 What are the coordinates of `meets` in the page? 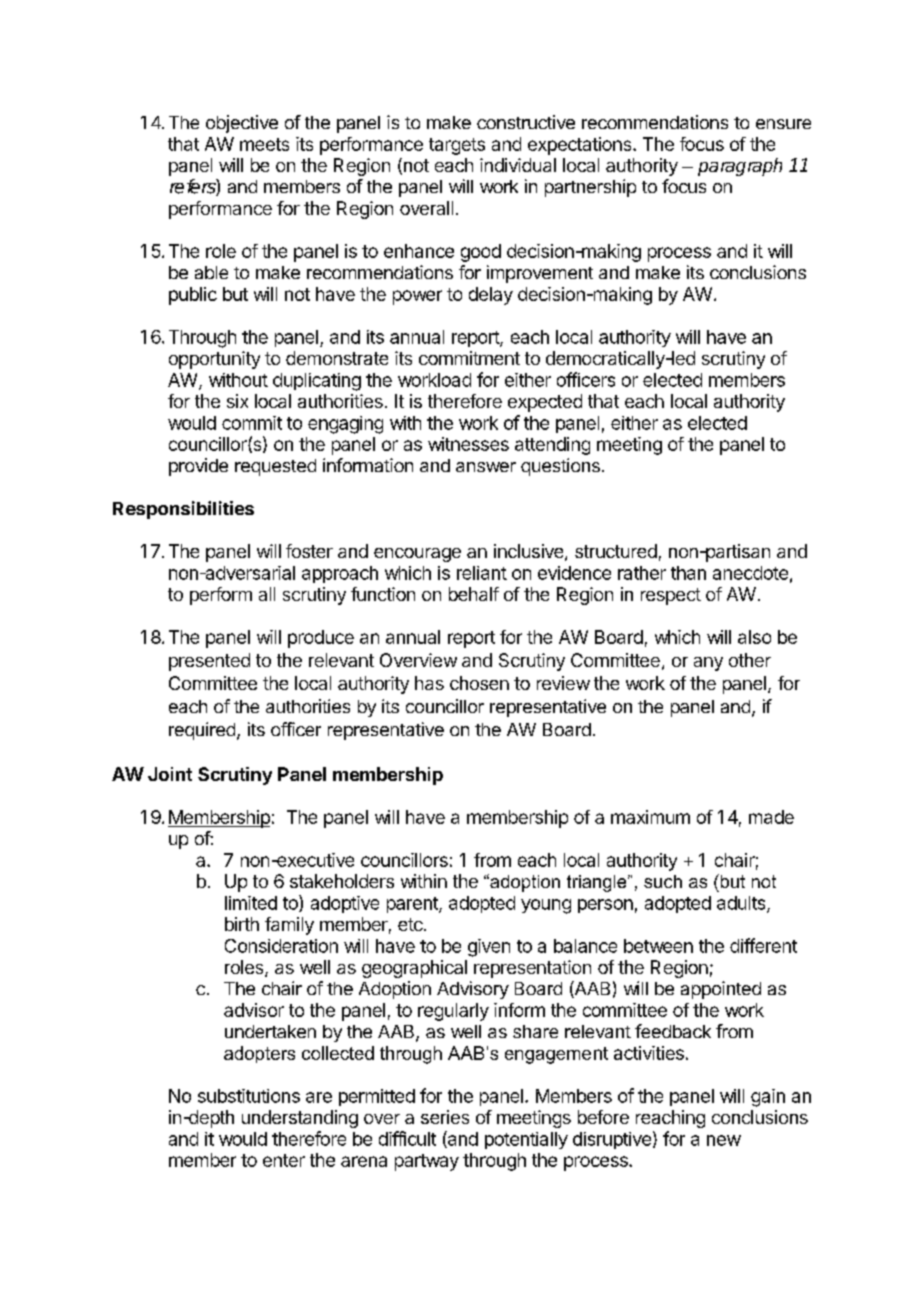 It's located at (264, 144).
